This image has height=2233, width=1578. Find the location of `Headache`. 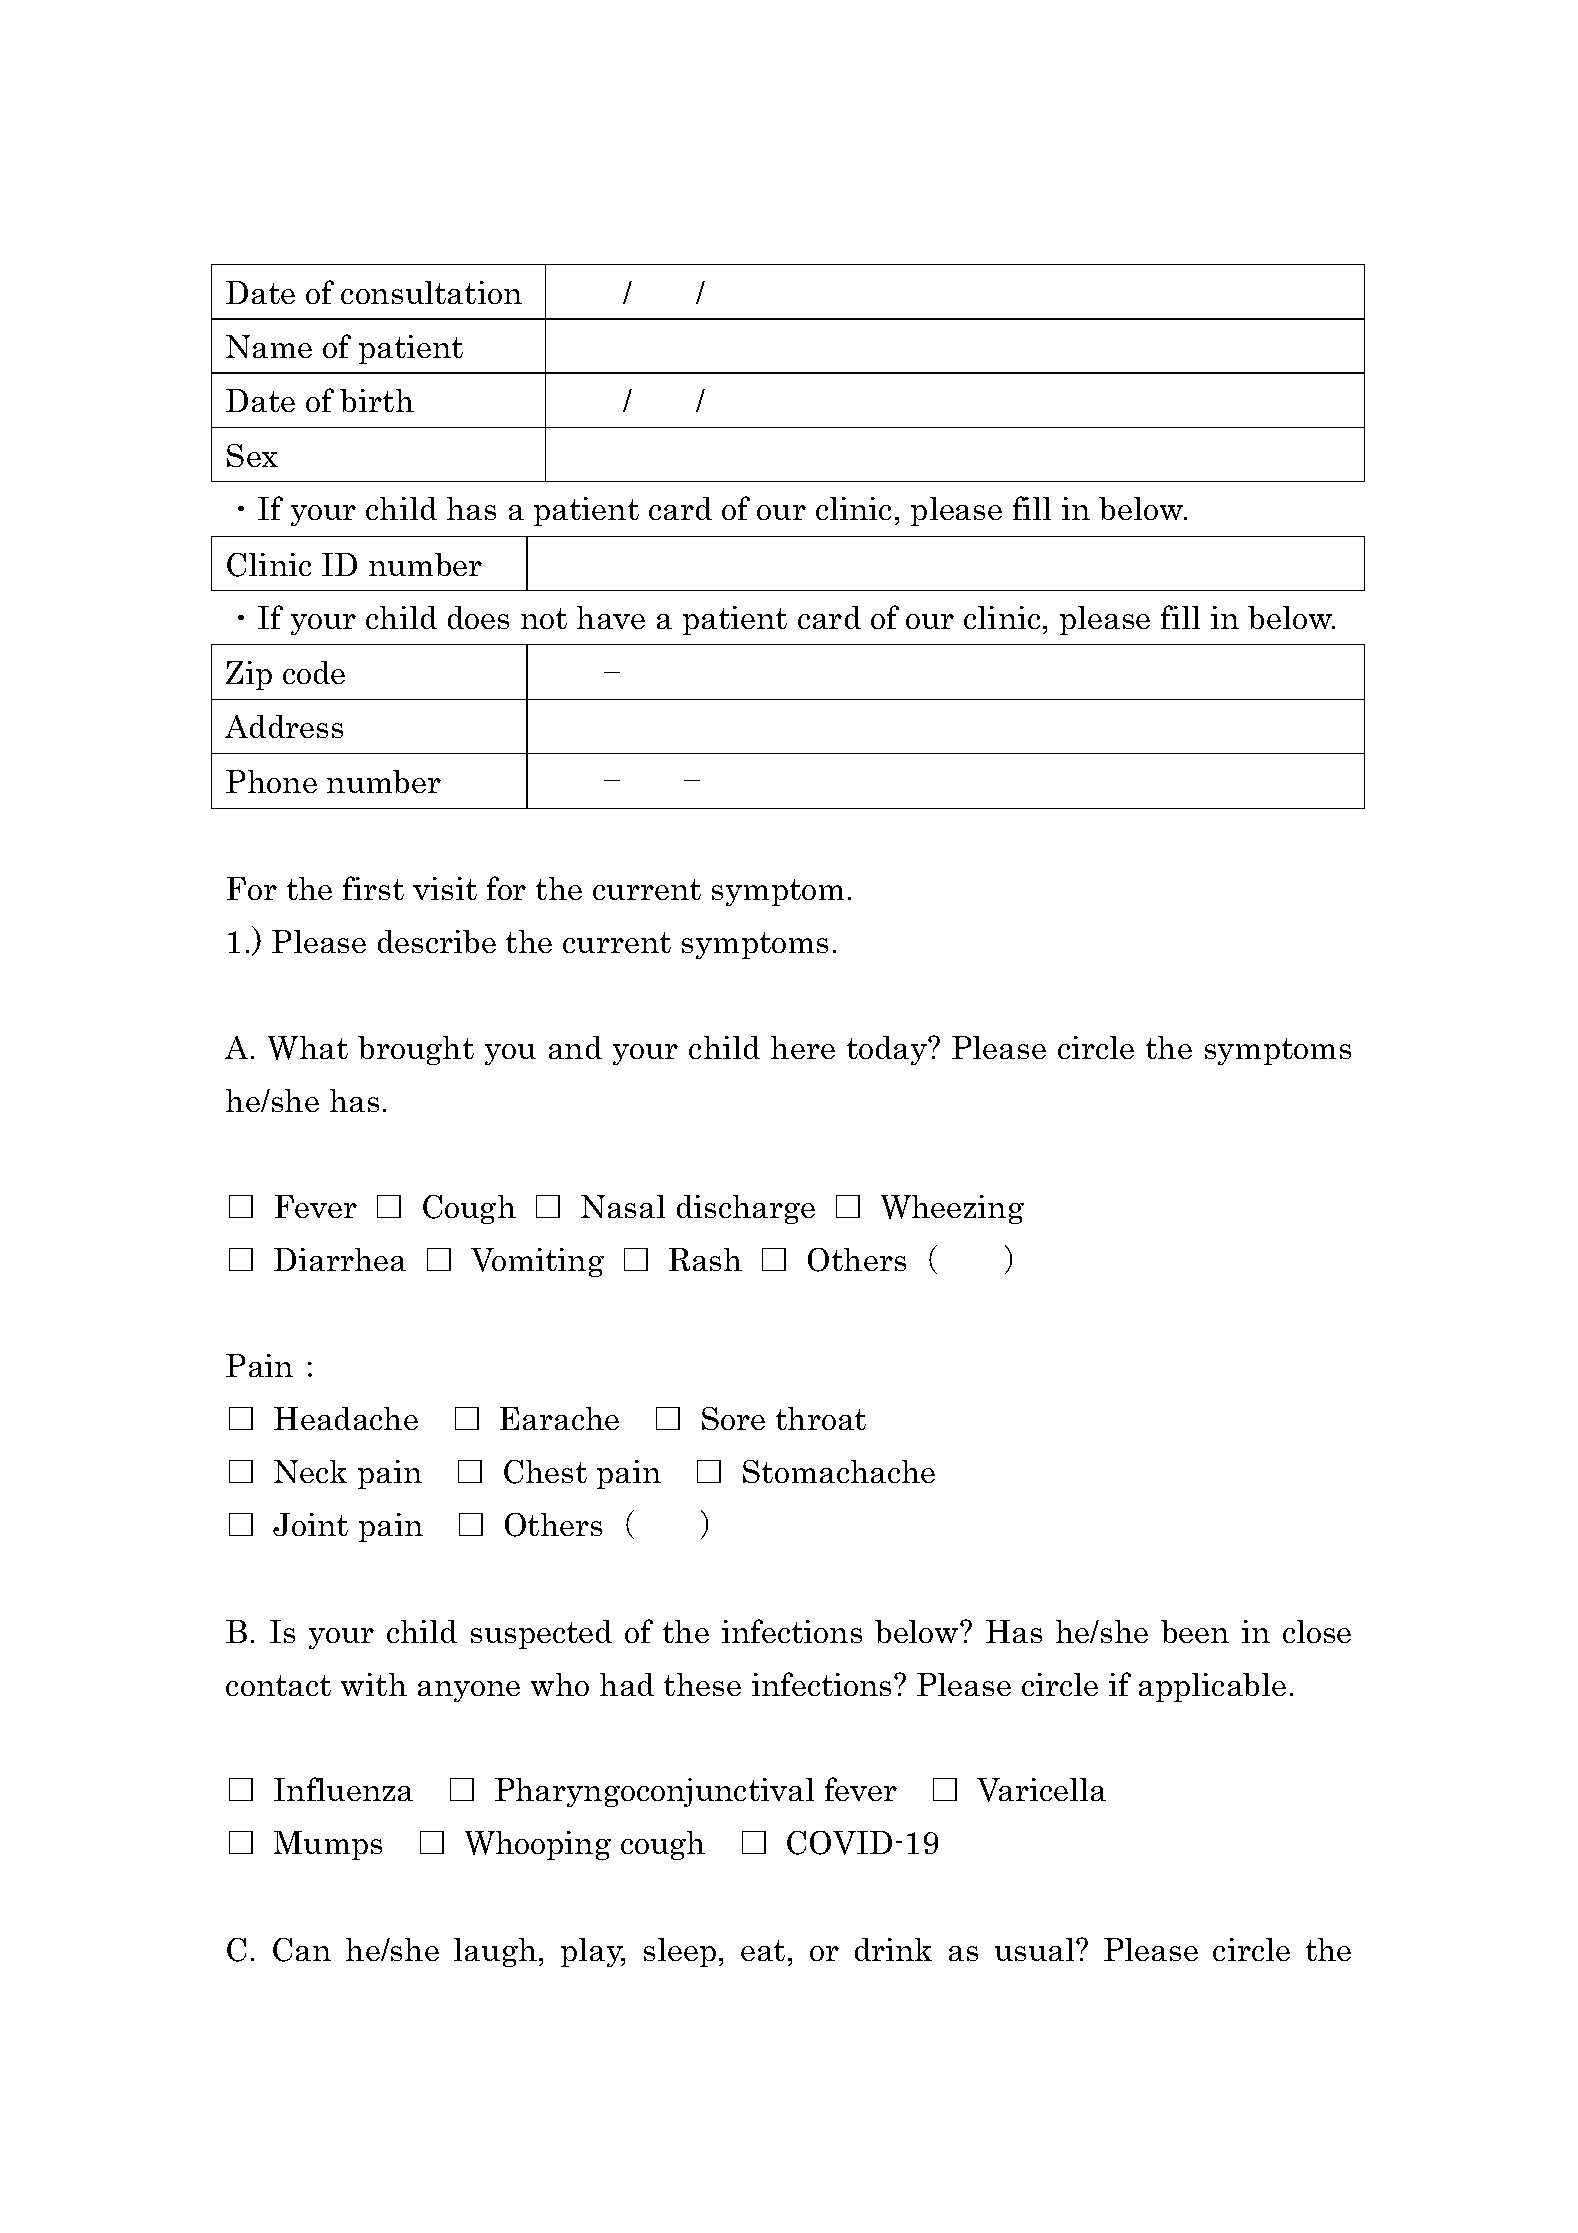

Headache is located at coordinates (346, 1418).
